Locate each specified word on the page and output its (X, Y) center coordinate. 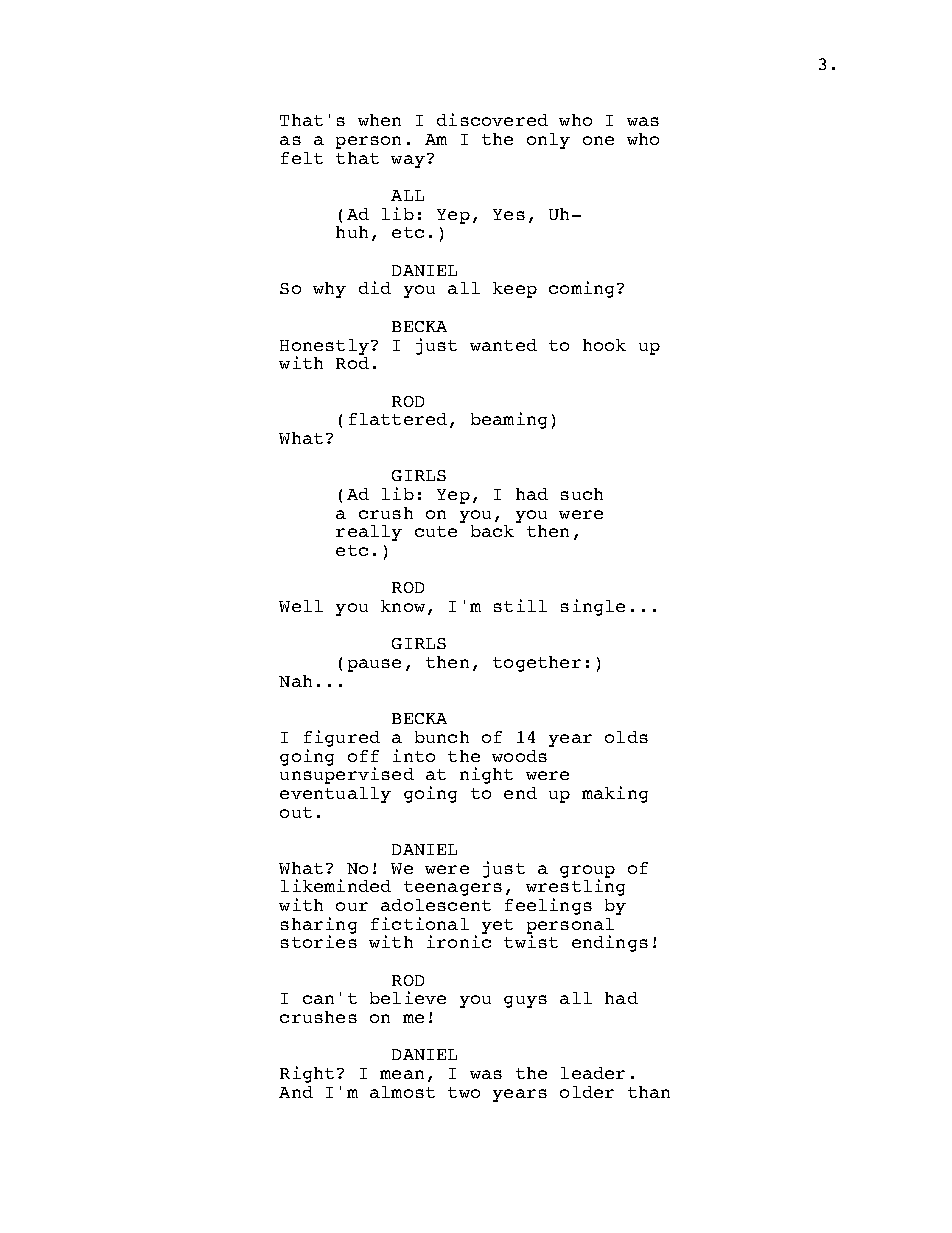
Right (307, 1074)
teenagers (453, 888)
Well (301, 606)
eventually (335, 795)
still (520, 605)
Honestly (324, 348)
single (593, 607)
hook (604, 345)
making (615, 794)
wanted (503, 345)
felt (302, 158)
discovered (492, 119)
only (548, 141)
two (464, 1092)
